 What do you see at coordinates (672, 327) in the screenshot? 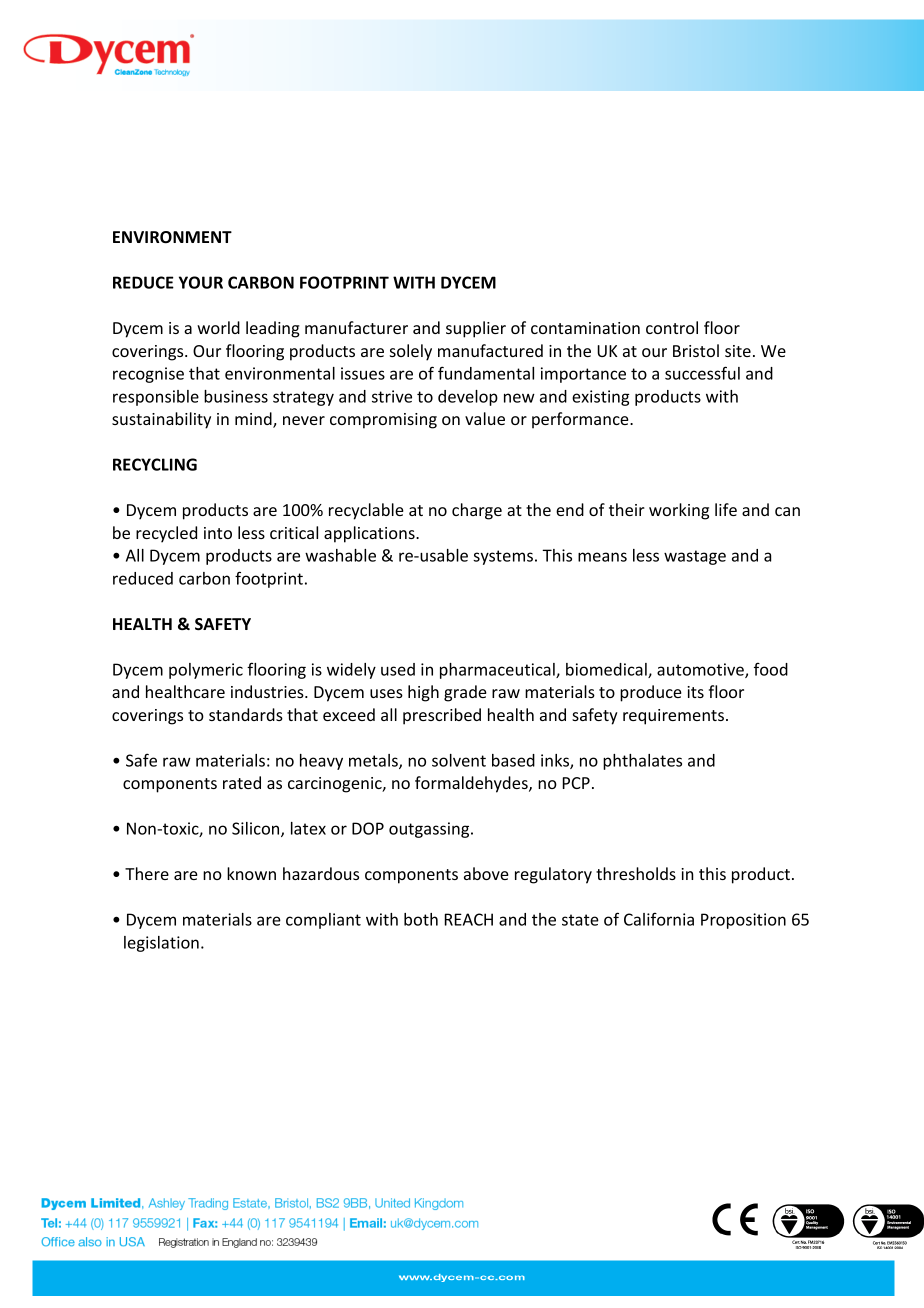
I see `control` at bounding box center [672, 327].
